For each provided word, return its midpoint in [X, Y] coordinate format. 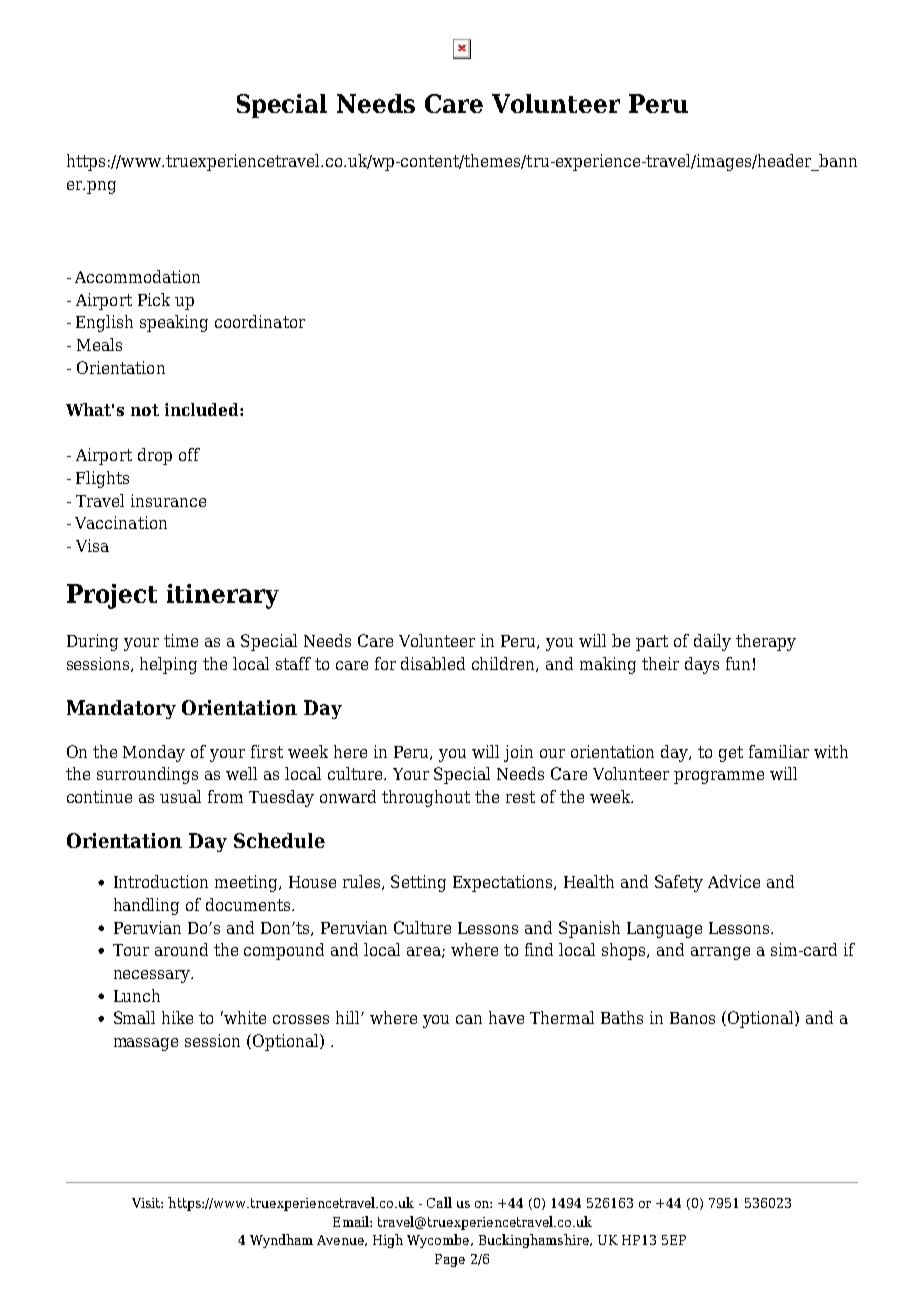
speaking [174, 323]
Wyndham [281, 1241]
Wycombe [439, 1241]
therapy [766, 642]
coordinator [260, 321]
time [181, 640]
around [181, 949]
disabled [433, 663]
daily [712, 642]
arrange [720, 953]
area [425, 952]
